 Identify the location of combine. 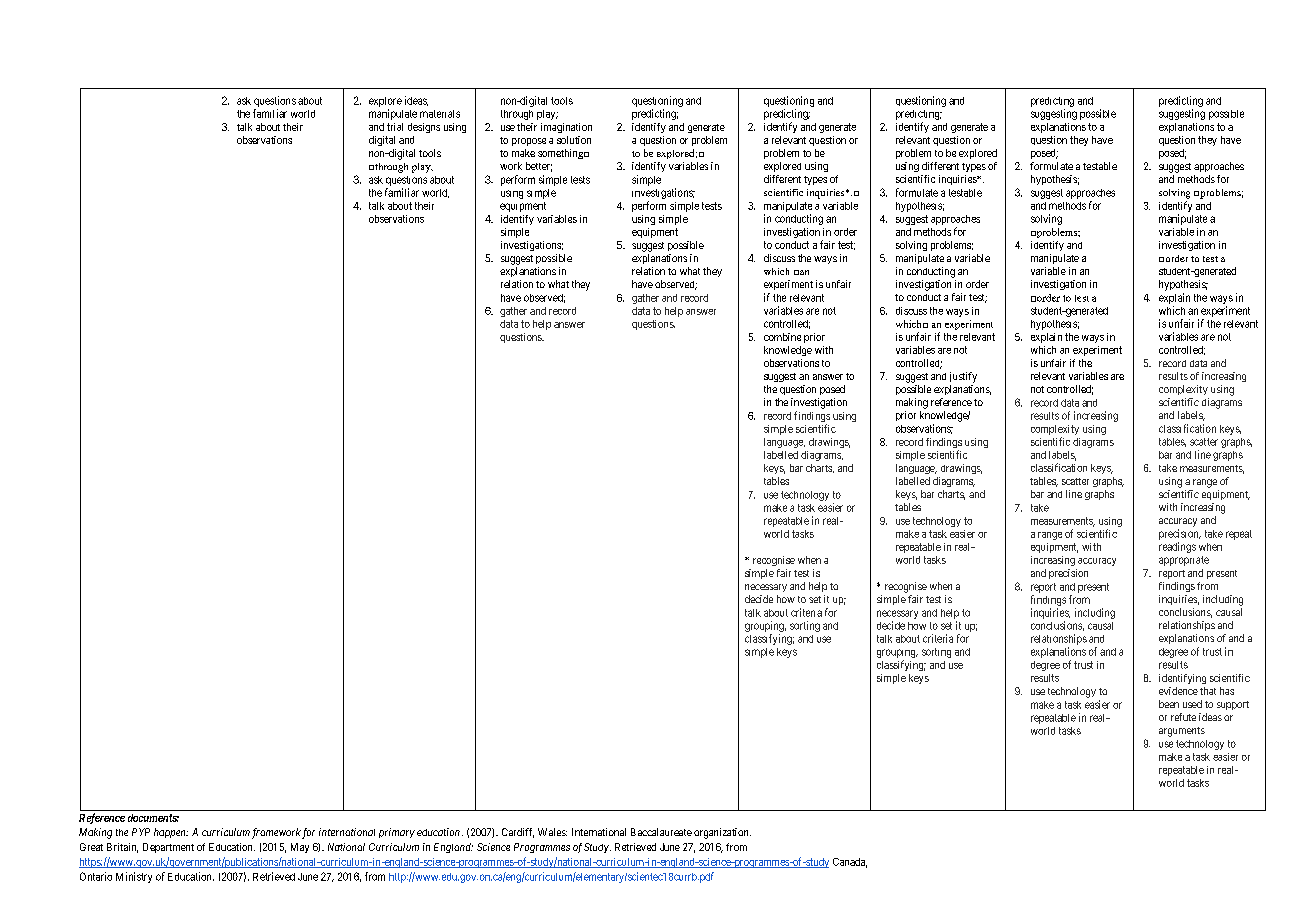
(782, 337).
